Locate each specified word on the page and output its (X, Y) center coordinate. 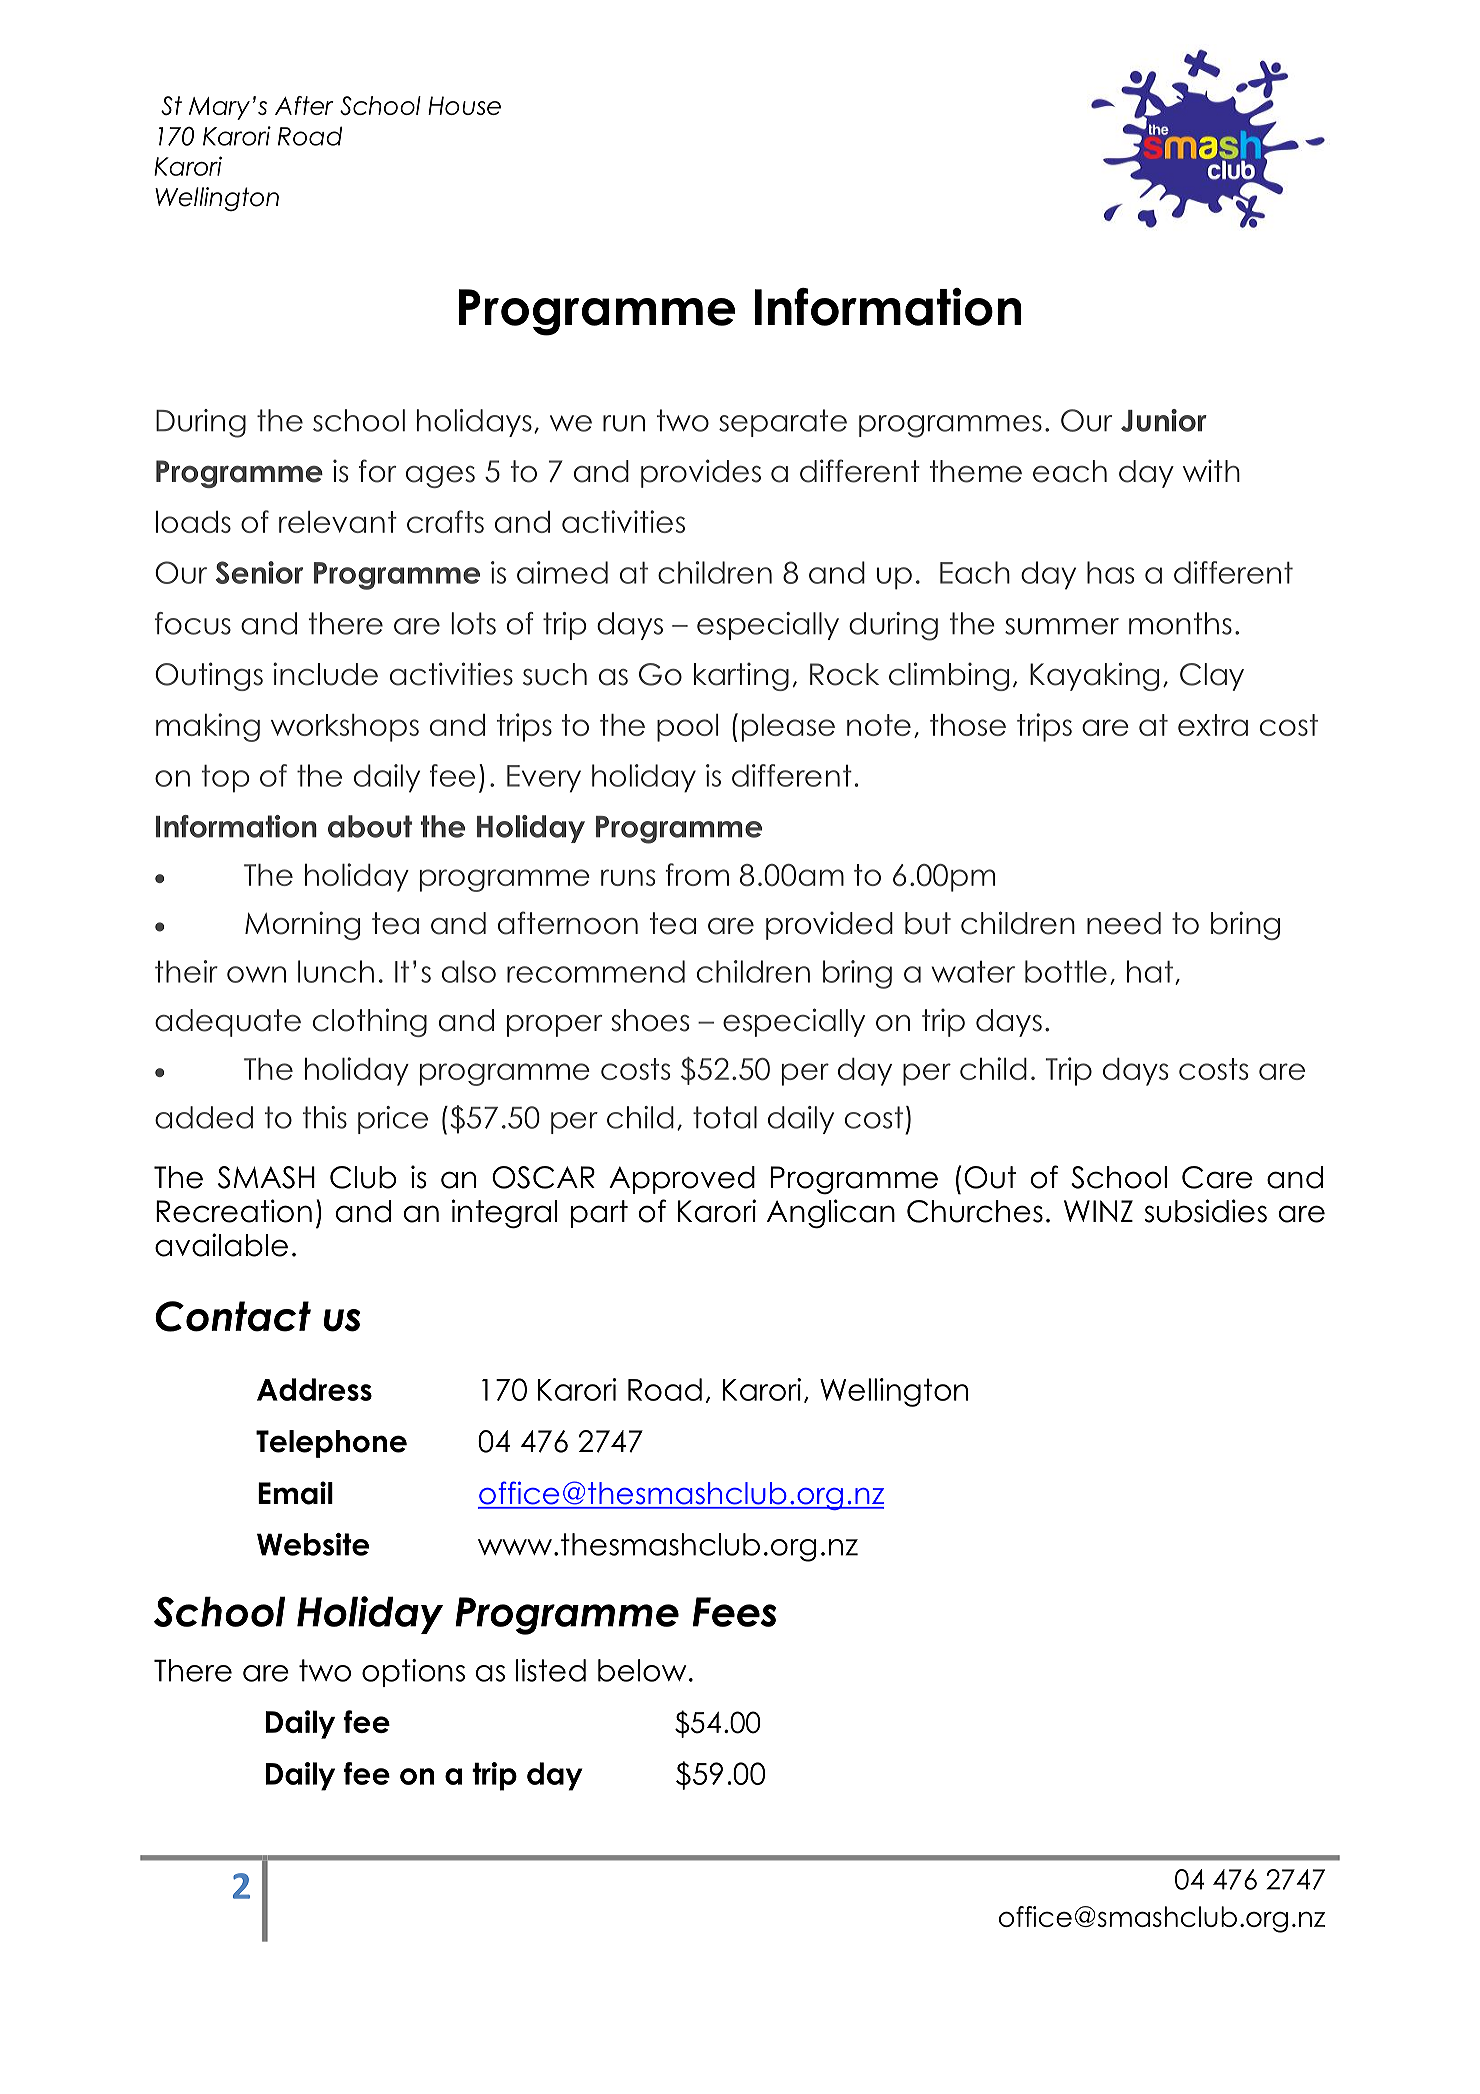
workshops (345, 728)
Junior (1164, 420)
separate (783, 423)
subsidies (1206, 1211)
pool (687, 728)
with (1211, 470)
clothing (370, 1022)
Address (314, 1389)
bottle (1066, 971)
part (599, 1214)
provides (701, 473)
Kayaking (1094, 676)
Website (313, 1544)
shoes (650, 1020)
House (464, 105)
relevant (338, 522)
